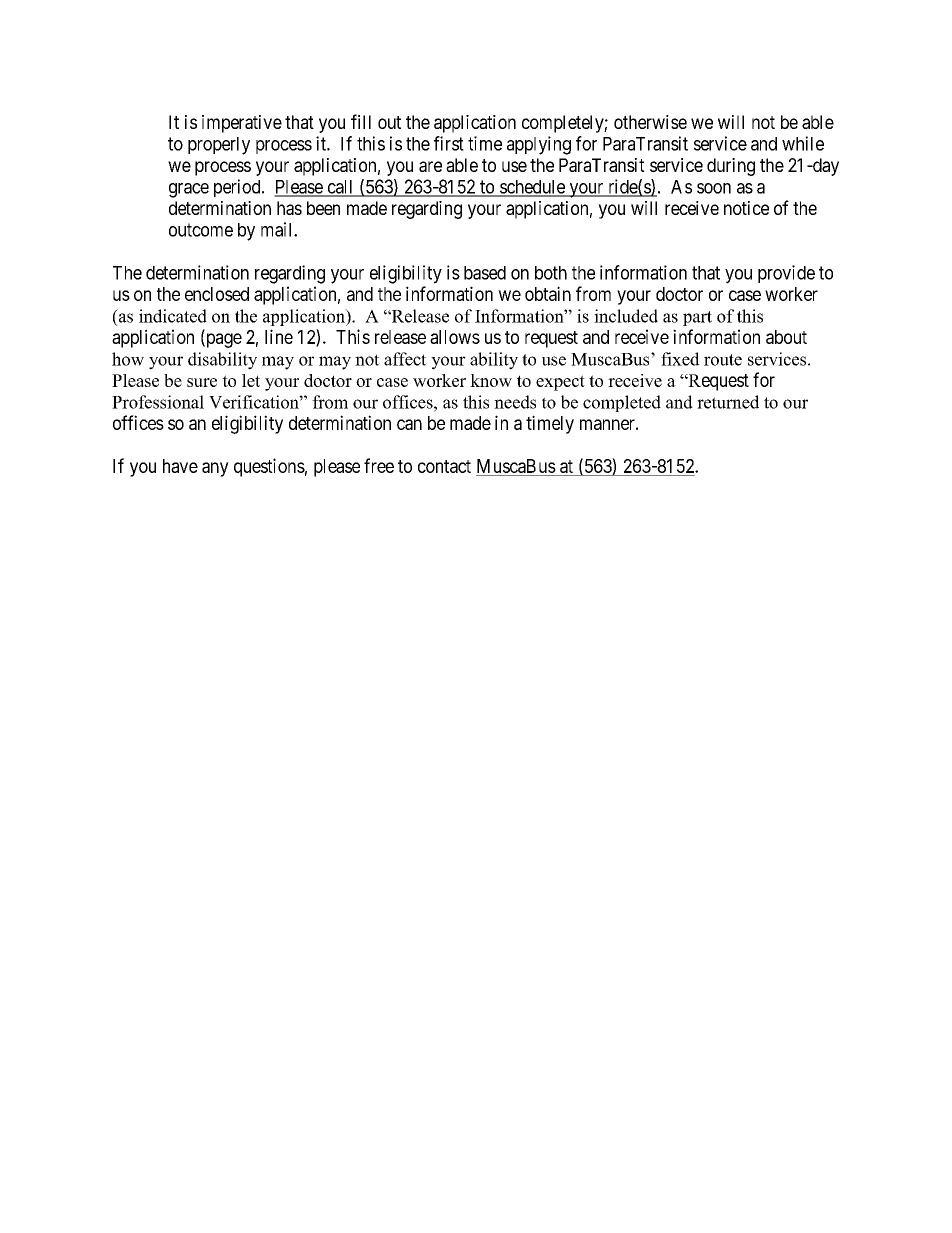  Describe the element at coordinates (242, 124) in the screenshot. I see `imperative` at that location.
